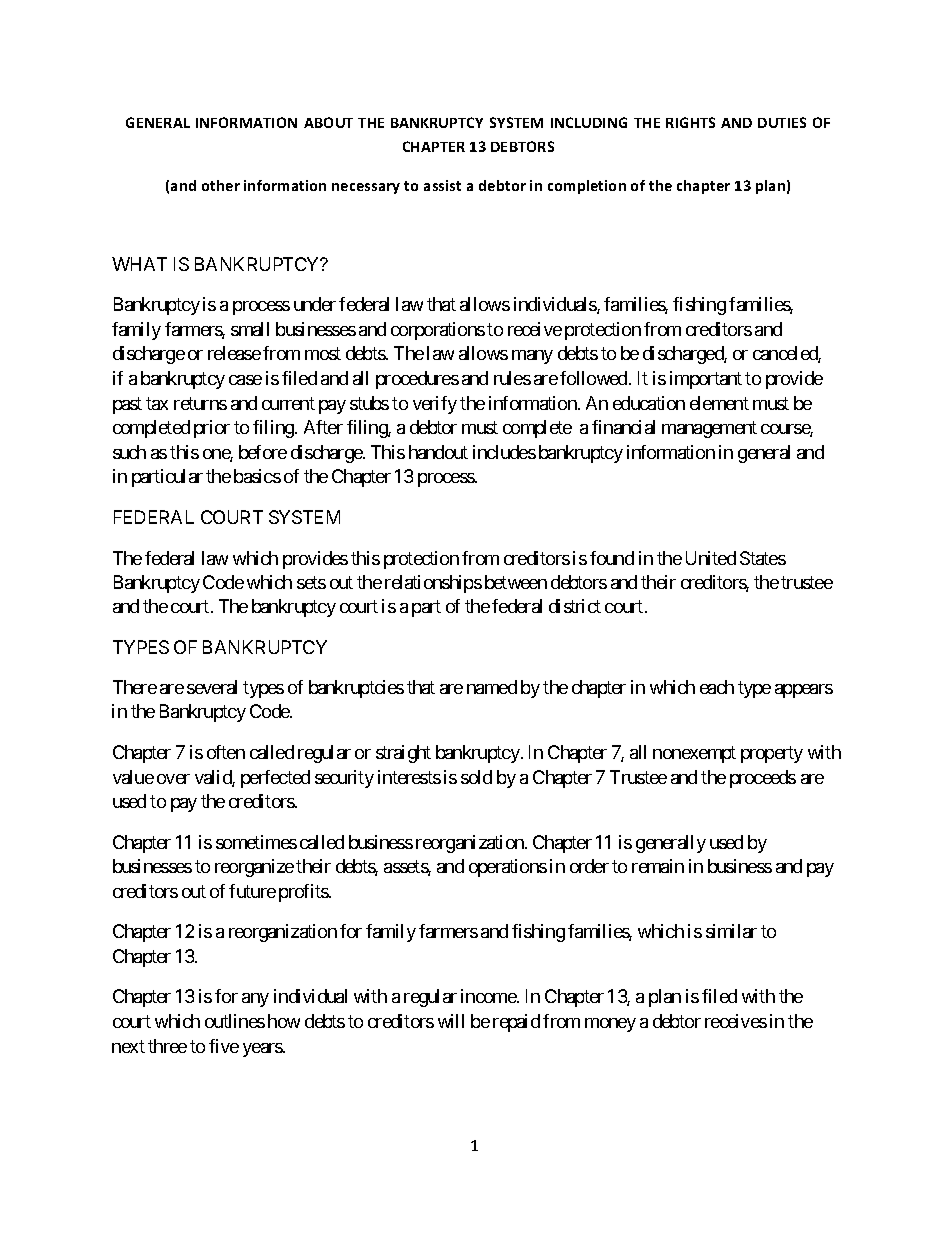 The image size is (952, 1233). I want to click on important, so click(706, 380).
